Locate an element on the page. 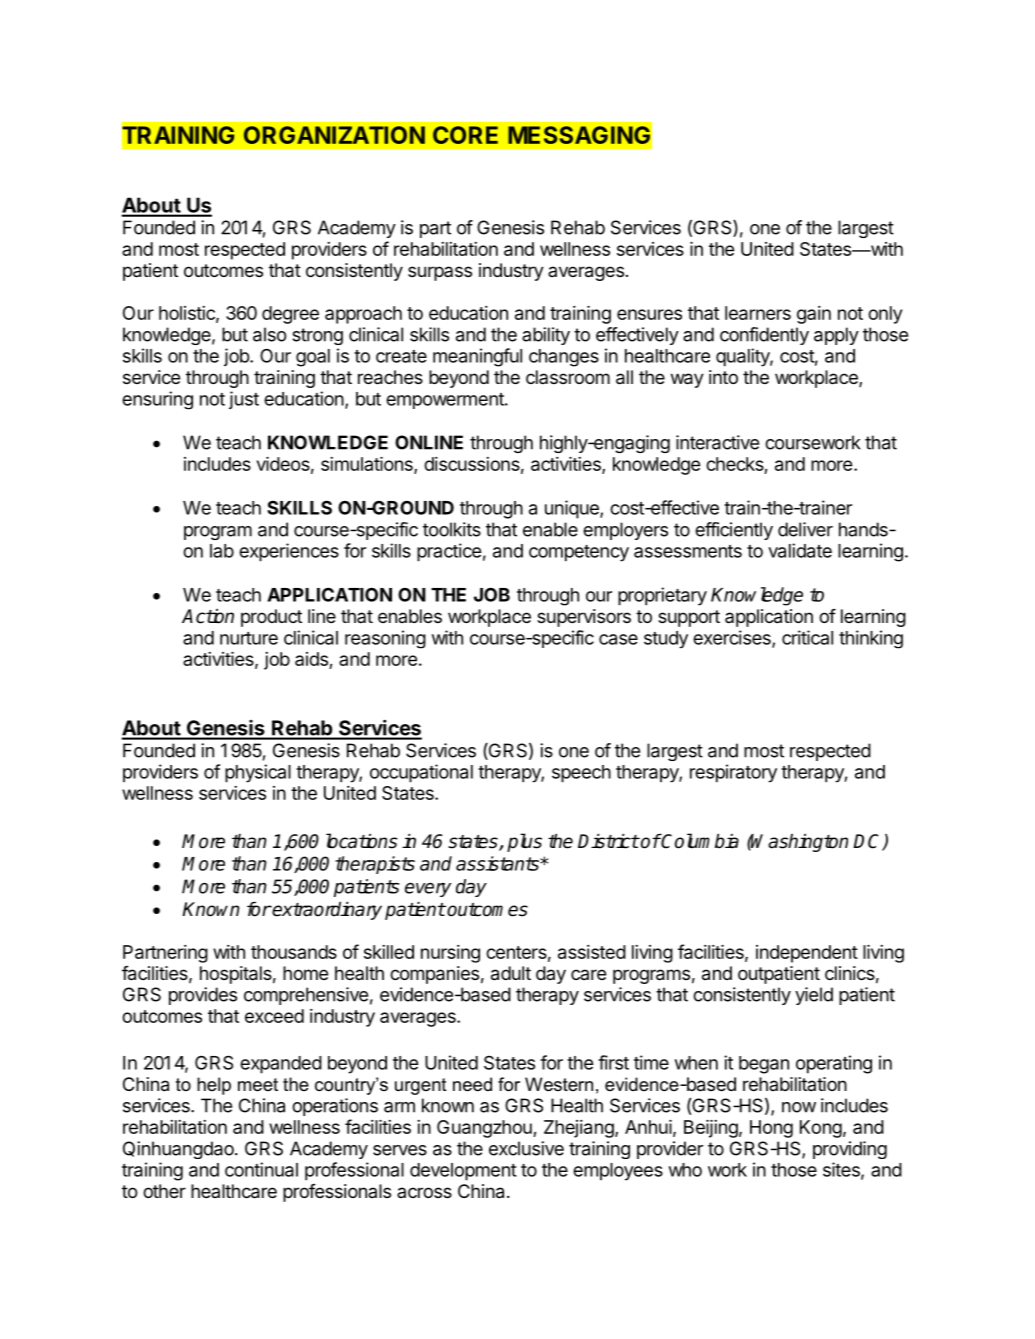 The width and height of the document is (1035, 1339). continual is located at coordinates (261, 1169).
